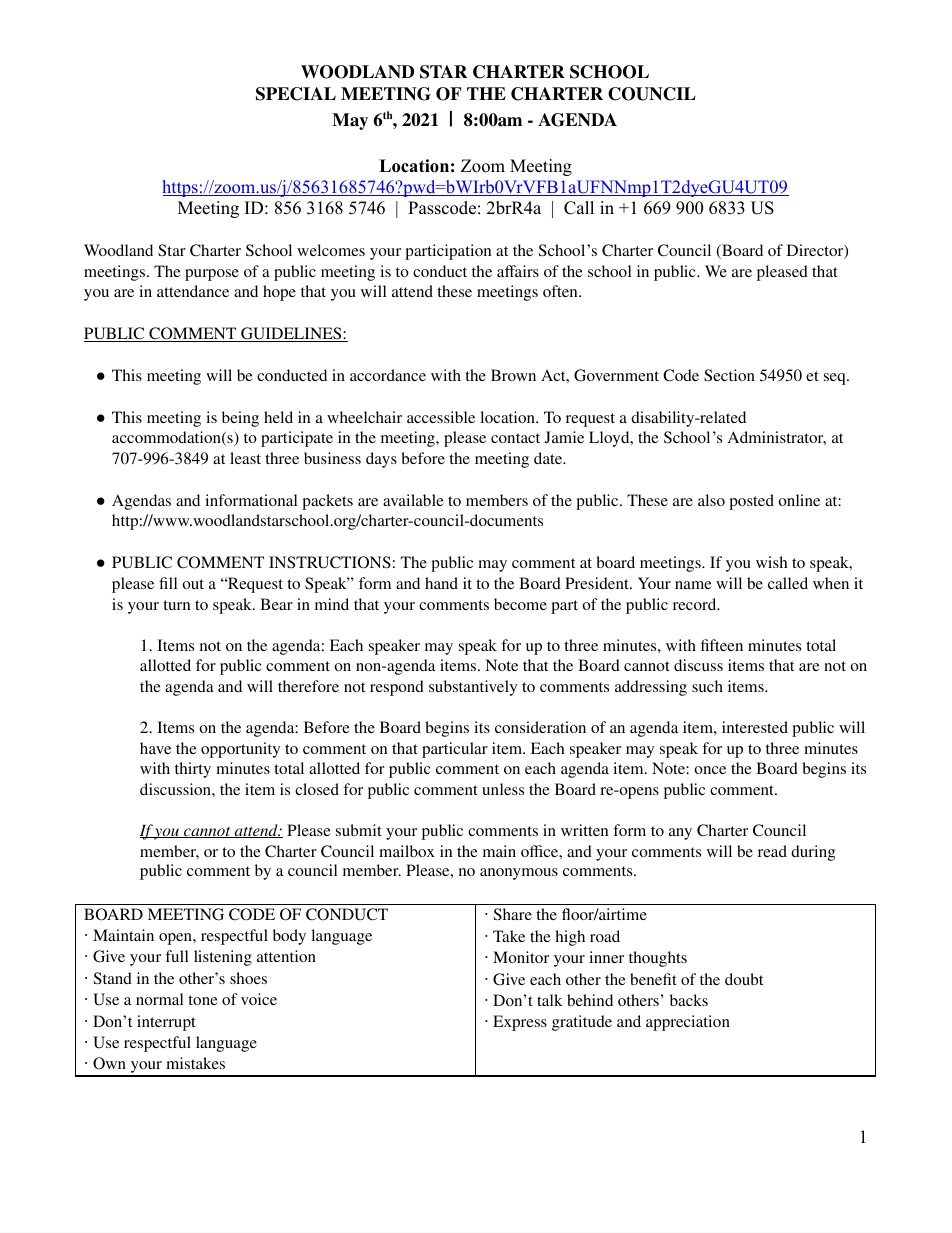 Image resolution: width=952 pixels, height=1233 pixels. What do you see at coordinates (771, 562) in the screenshot?
I see `wish` at bounding box center [771, 562].
